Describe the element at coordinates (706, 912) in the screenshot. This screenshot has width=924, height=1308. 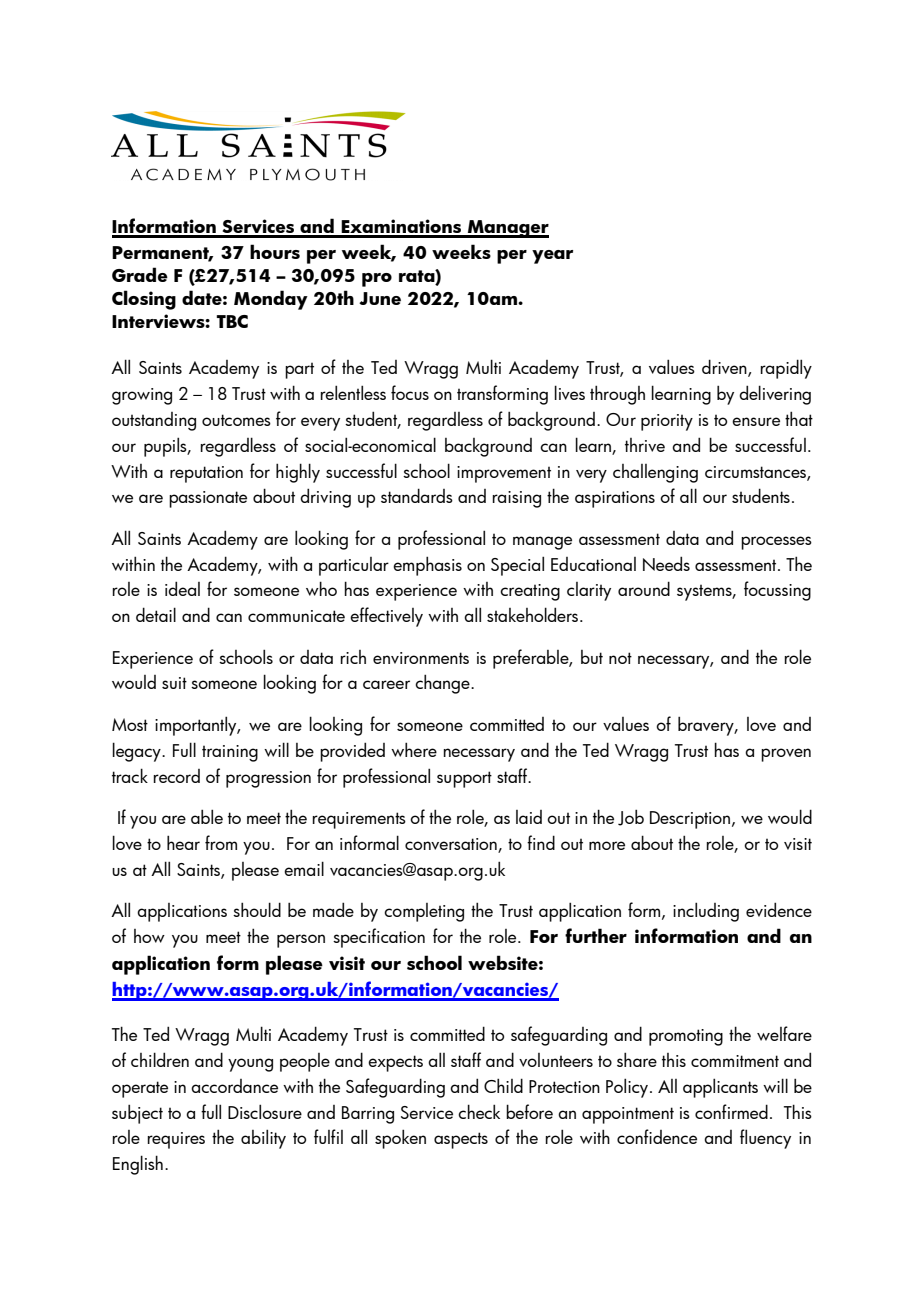
I see `including` at that location.
